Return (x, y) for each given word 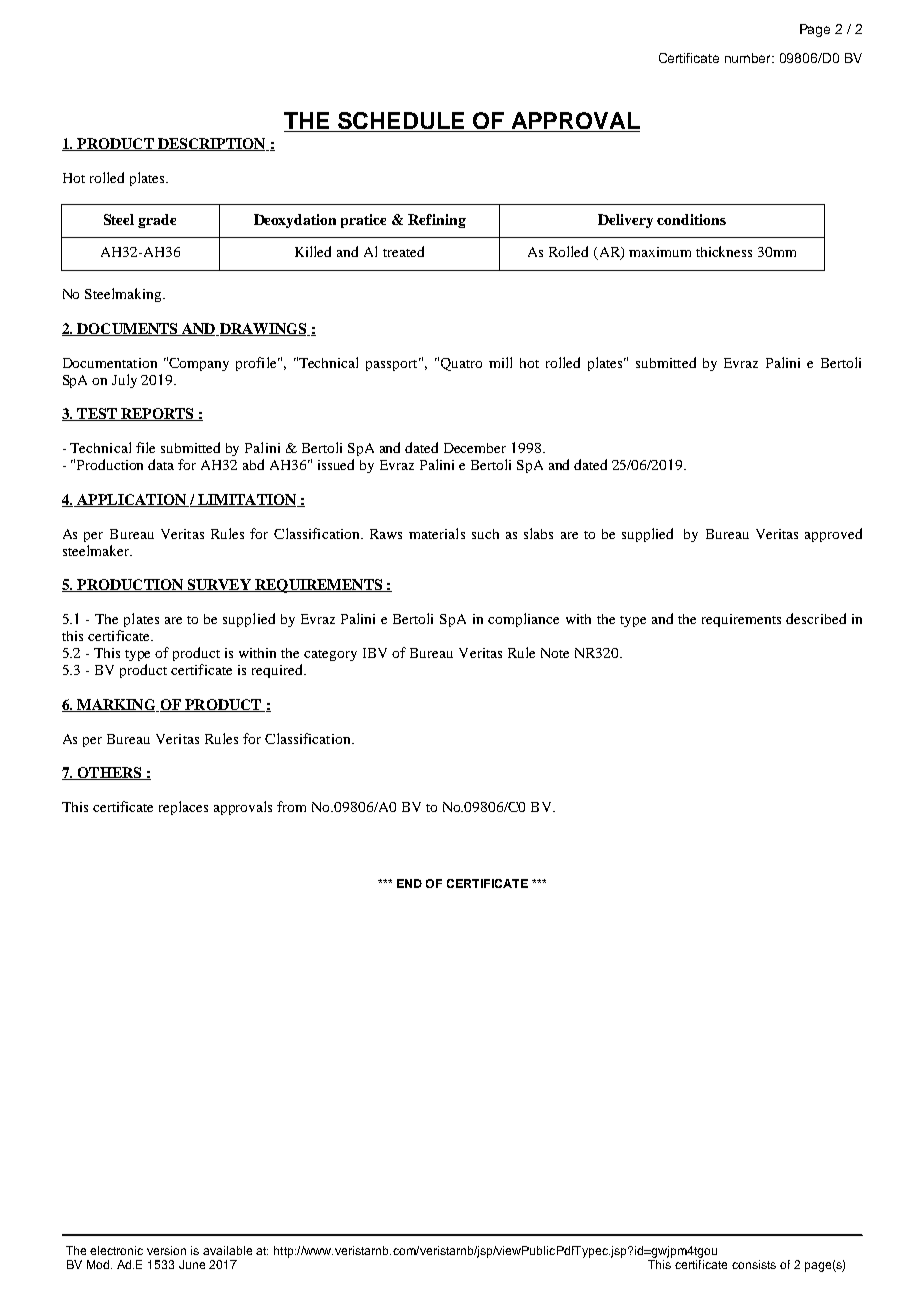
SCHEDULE (401, 122)
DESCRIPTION (212, 144)
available (227, 1250)
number (749, 58)
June (192, 1264)
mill (500, 362)
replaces (183, 808)
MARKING (116, 705)
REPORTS (157, 414)
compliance (523, 620)
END (409, 883)
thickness (724, 251)
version (166, 1250)
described (816, 618)
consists (754, 1264)
